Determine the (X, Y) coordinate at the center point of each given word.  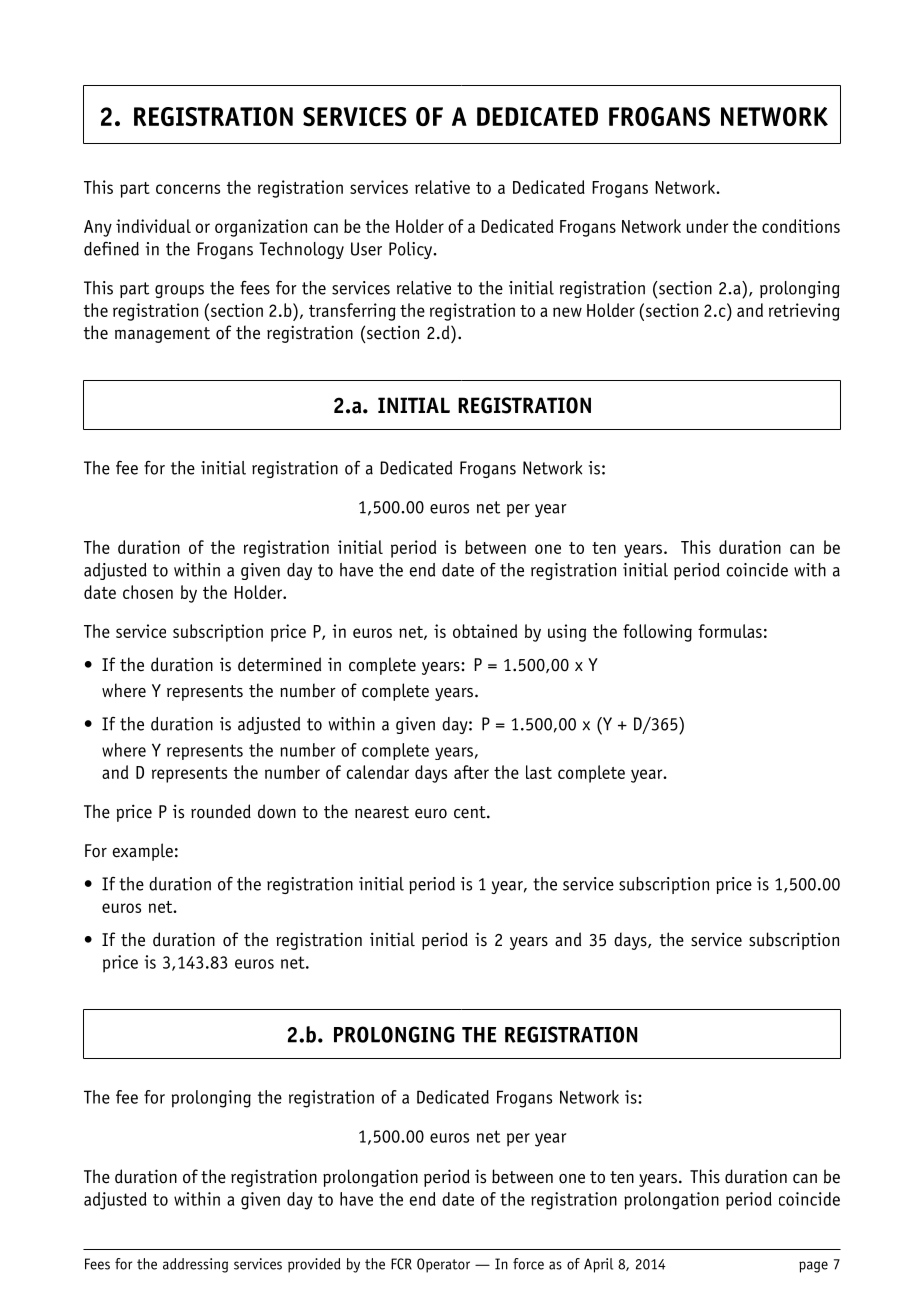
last (539, 772)
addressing (195, 1265)
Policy (412, 250)
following (657, 633)
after (471, 772)
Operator (443, 1265)
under (707, 226)
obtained (485, 631)
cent (471, 812)
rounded (221, 811)
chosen (148, 592)
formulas (730, 631)
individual (153, 226)
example (142, 852)
